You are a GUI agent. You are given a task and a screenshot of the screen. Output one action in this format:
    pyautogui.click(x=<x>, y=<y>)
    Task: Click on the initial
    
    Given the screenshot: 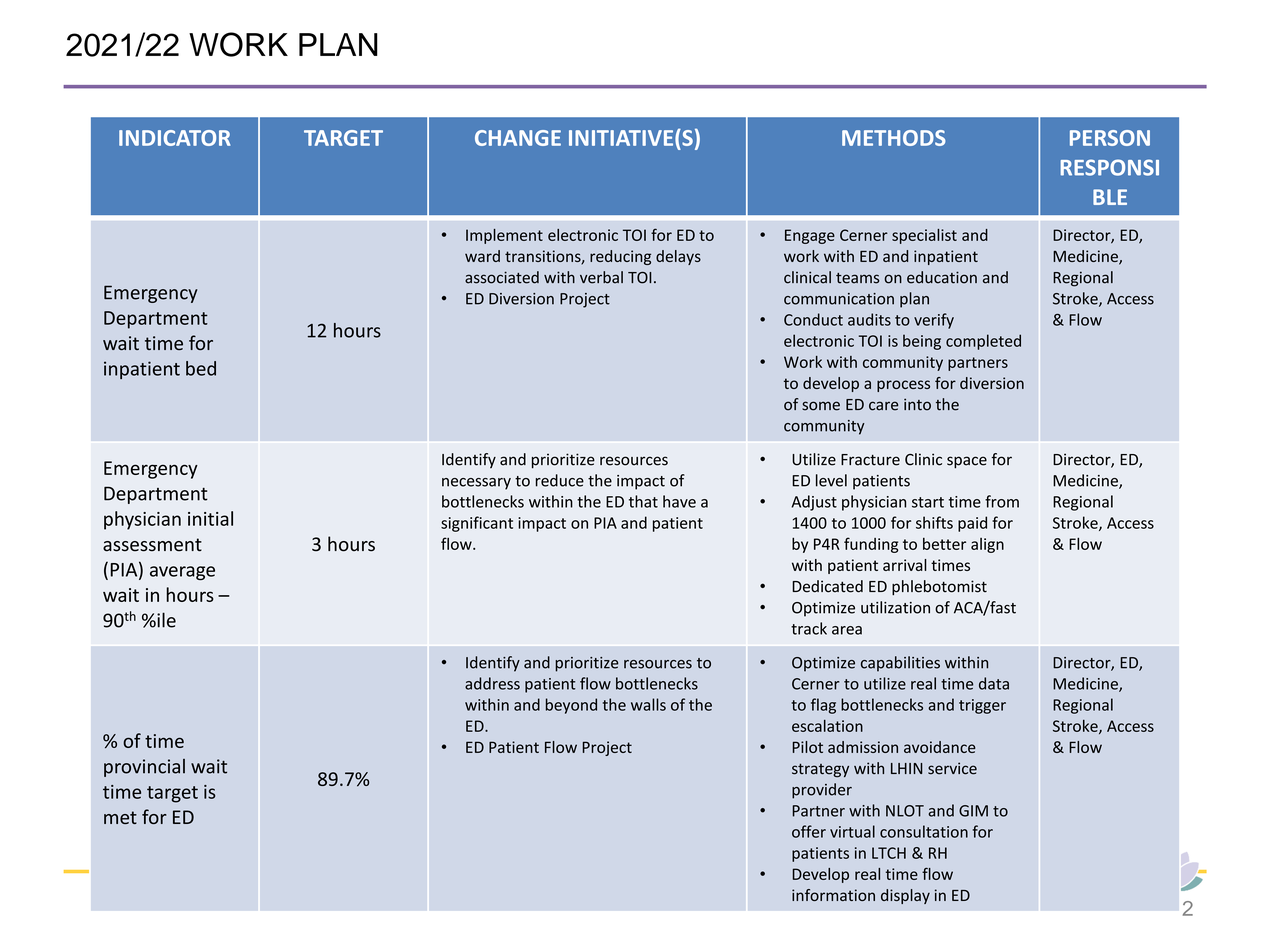 What is the action you would take?
    pyautogui.click(x=210, y=518)
